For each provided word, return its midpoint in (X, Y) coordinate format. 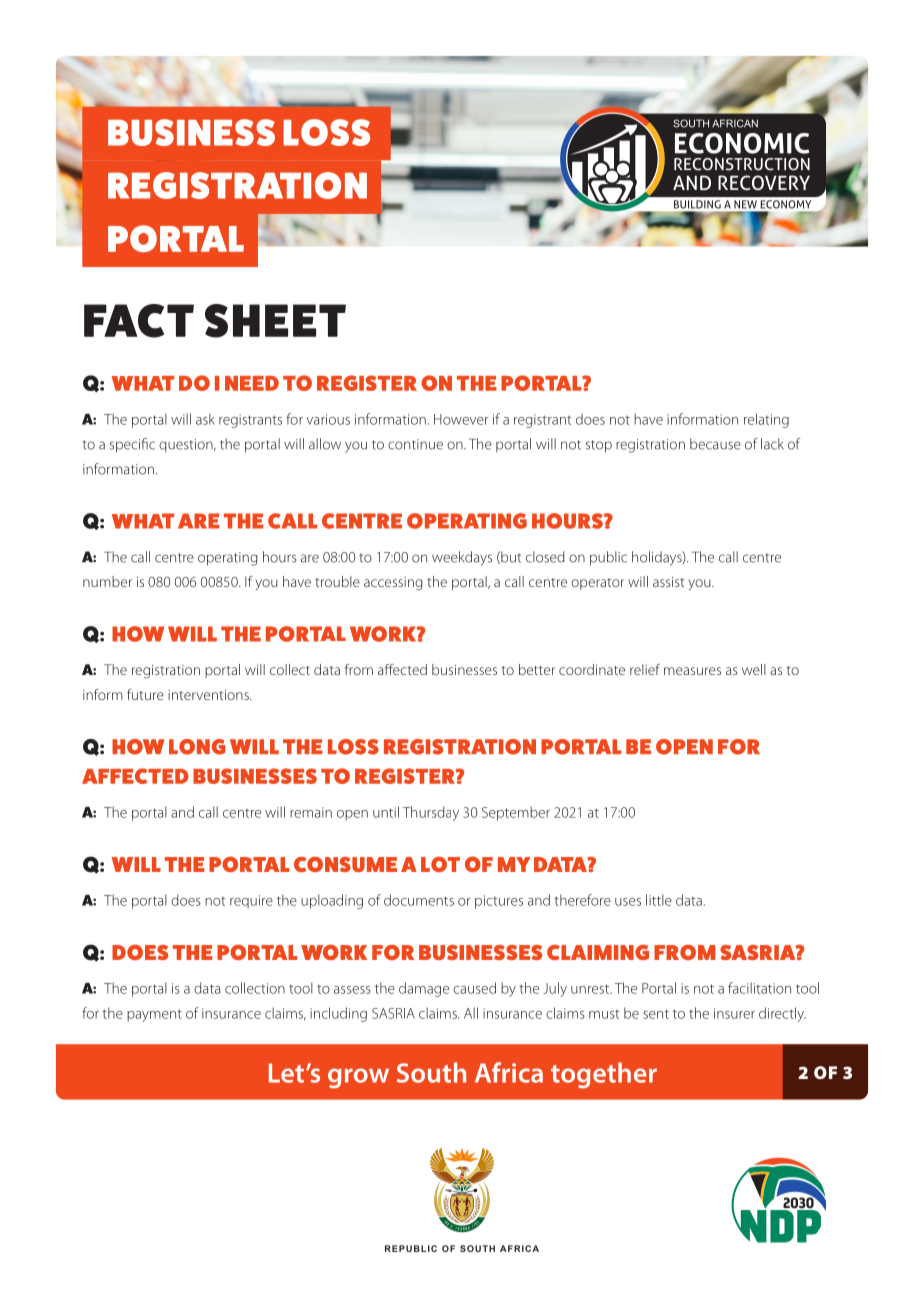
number (107, 581)
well (754, 669)
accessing (393, 583)
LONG (197, 747)
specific (132, 445)
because (715, 444)
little (659, 900)
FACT (139, 321)
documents (419, 900)
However (461, 419)
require (251, 902)
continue (415, 444)
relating (766, 420)
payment (154, 1015)
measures (692, 671)
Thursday (431, 813)
